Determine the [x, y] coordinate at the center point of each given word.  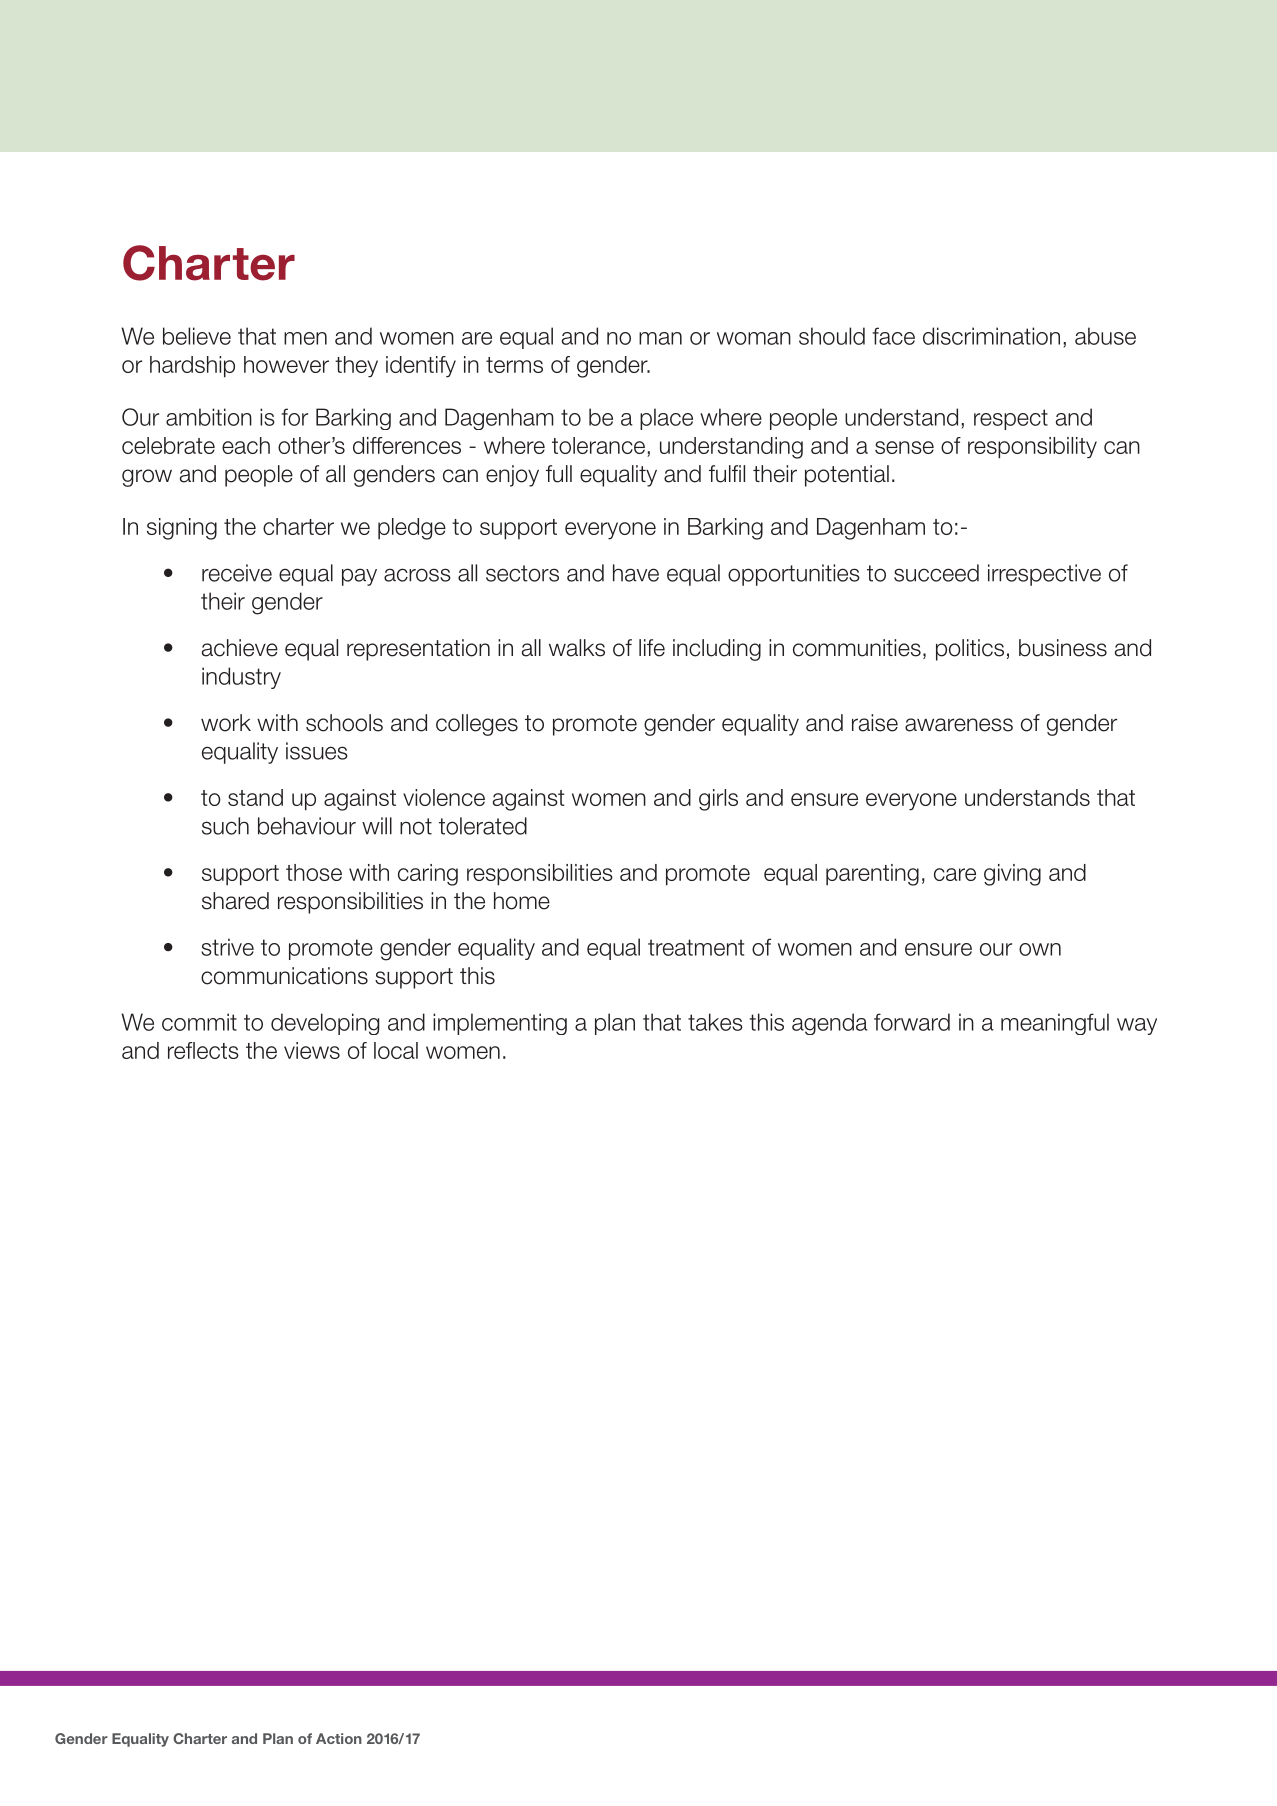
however [286, 364]
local [396, 1050]
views [312, 1050]
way [1137, 1026]
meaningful [1055, 1024]
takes [715, 1022]
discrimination [991, 336]
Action [339, 1738]
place [666, 419]
